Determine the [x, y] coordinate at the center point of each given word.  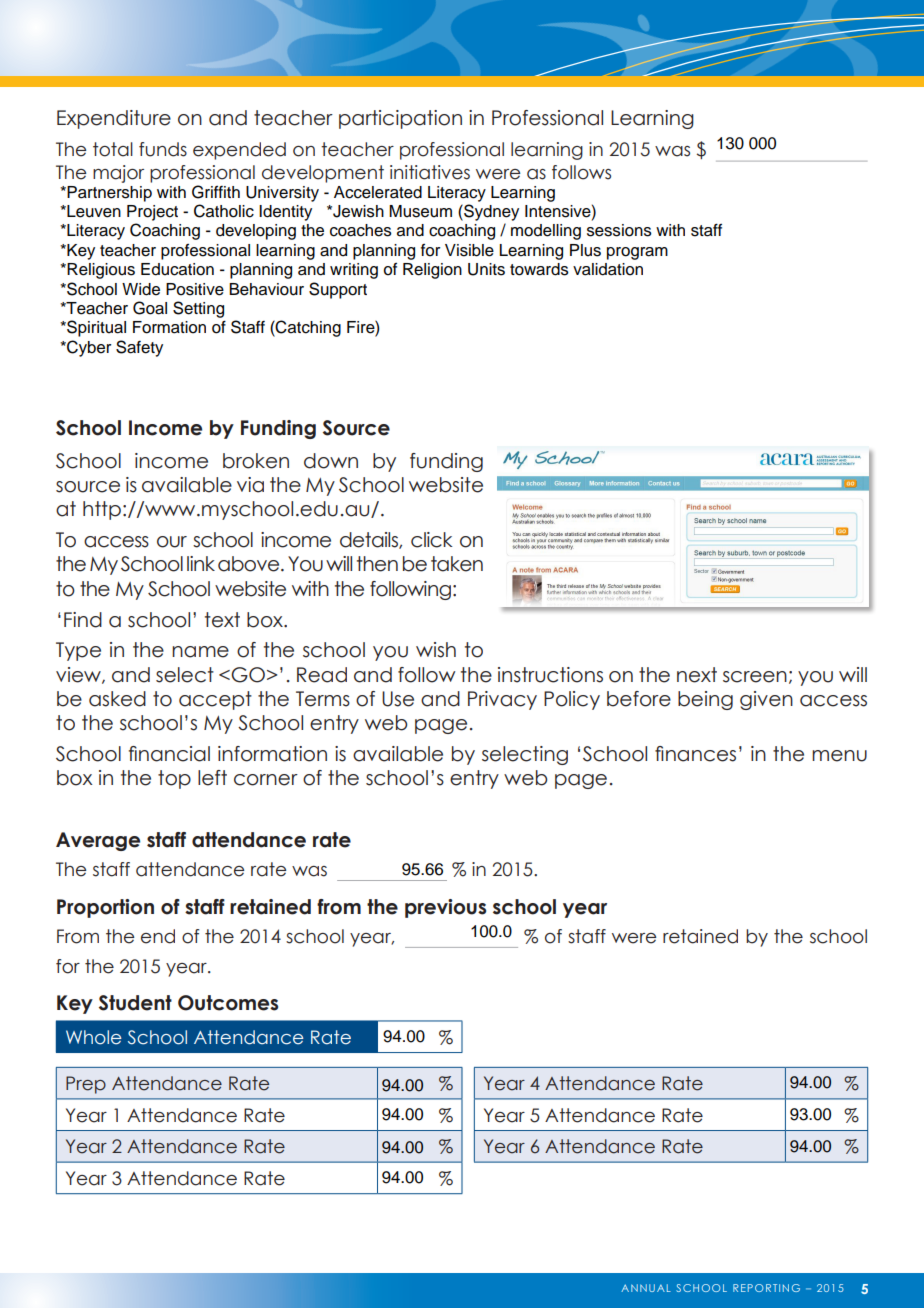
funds [163, 149]
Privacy [502, 700]
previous [445, 908]
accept [215, 700]
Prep [86, 1085]
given [766, 700]
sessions [619, 230]
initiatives [430, 172]
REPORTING [766, 1288]
